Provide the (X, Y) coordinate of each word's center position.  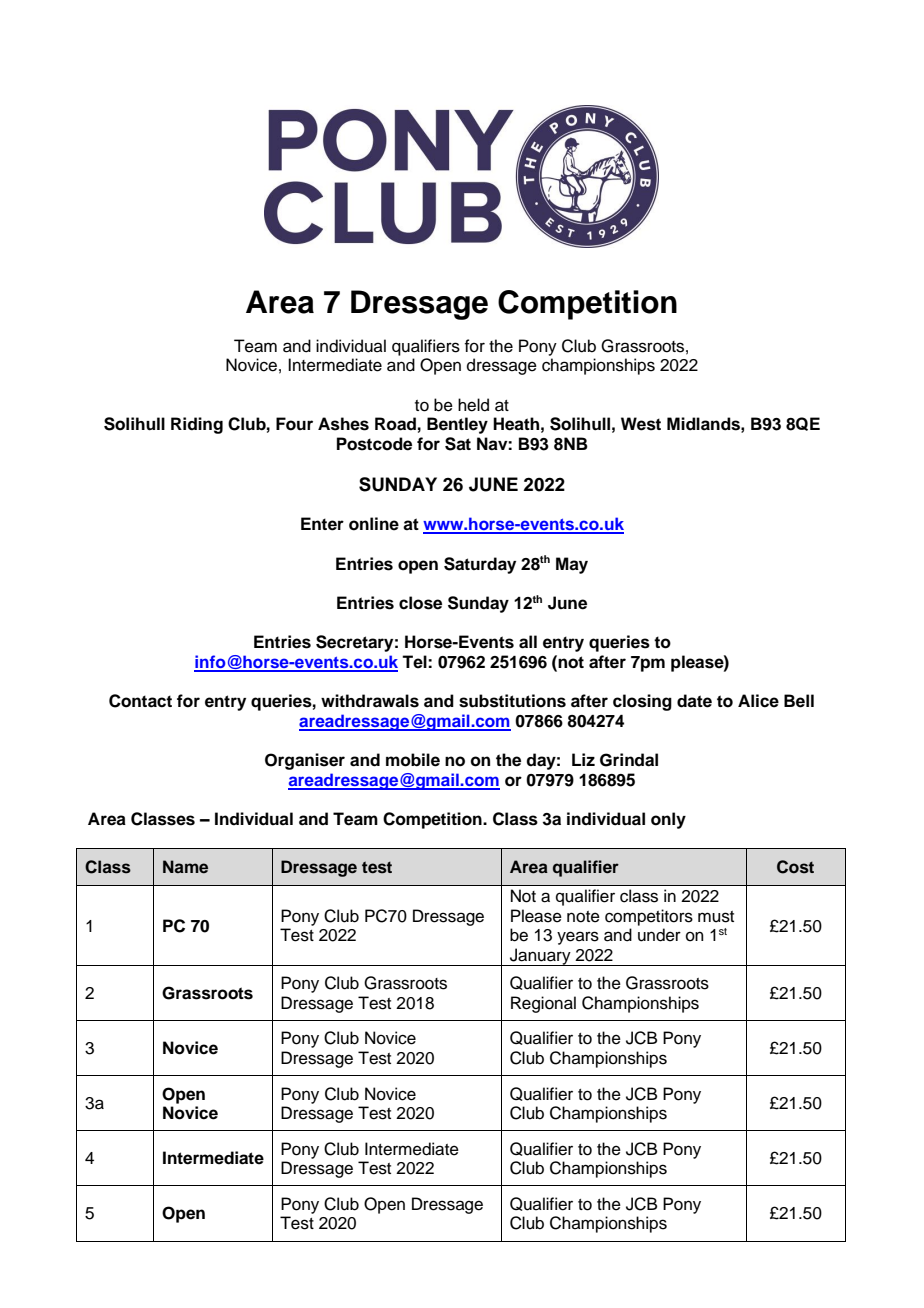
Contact (140, 701)
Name (185, 867)
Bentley (457, 425)
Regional (543, 1004)
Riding (197, 425)
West (641, 424)
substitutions (512, 701)
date (694, 701)
